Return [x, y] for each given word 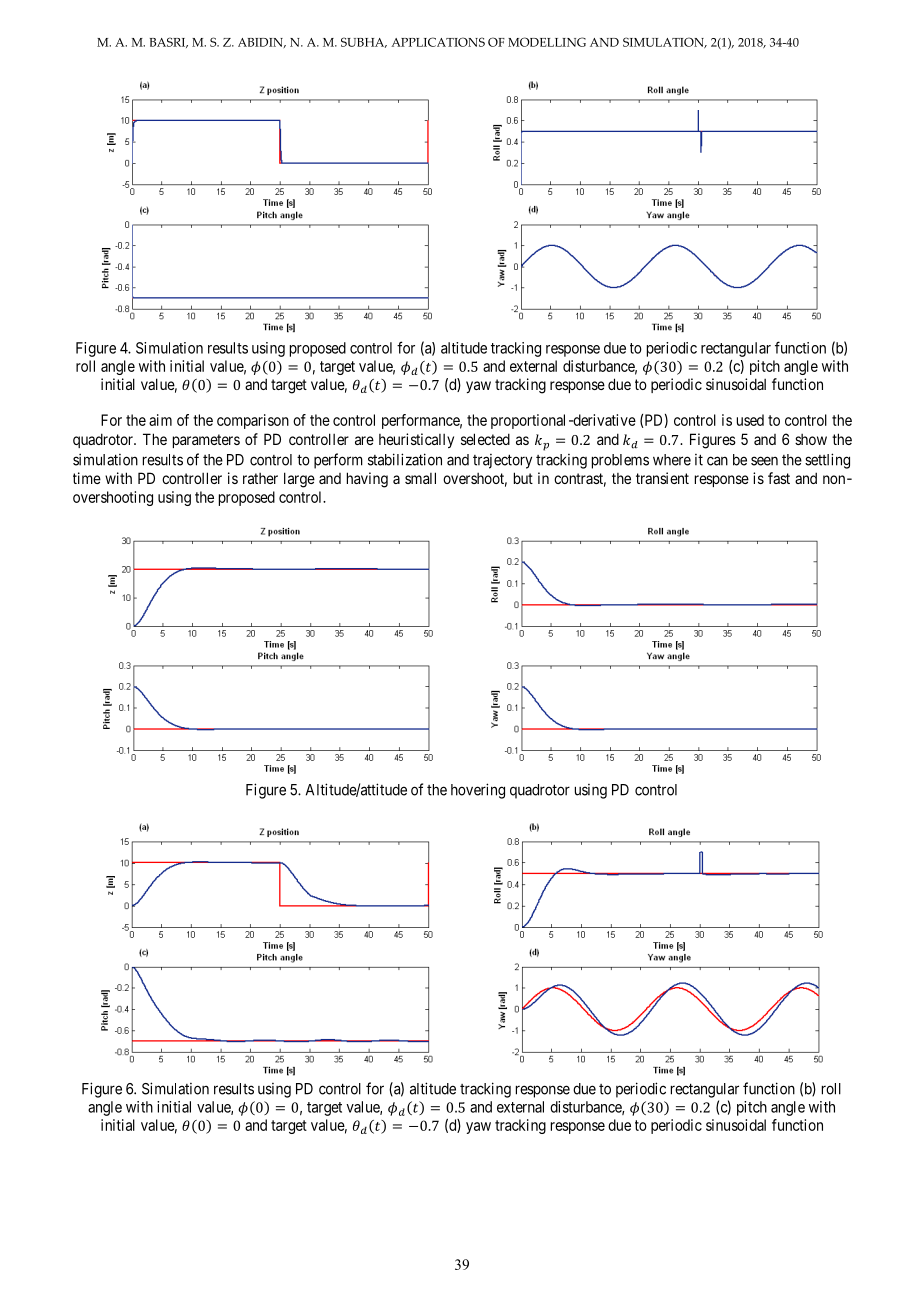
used [750, 420]
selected [485, 439]
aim [160, 420]
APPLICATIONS [438, 42]
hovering [478, 791]
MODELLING [547, 42]
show [811, 439]
